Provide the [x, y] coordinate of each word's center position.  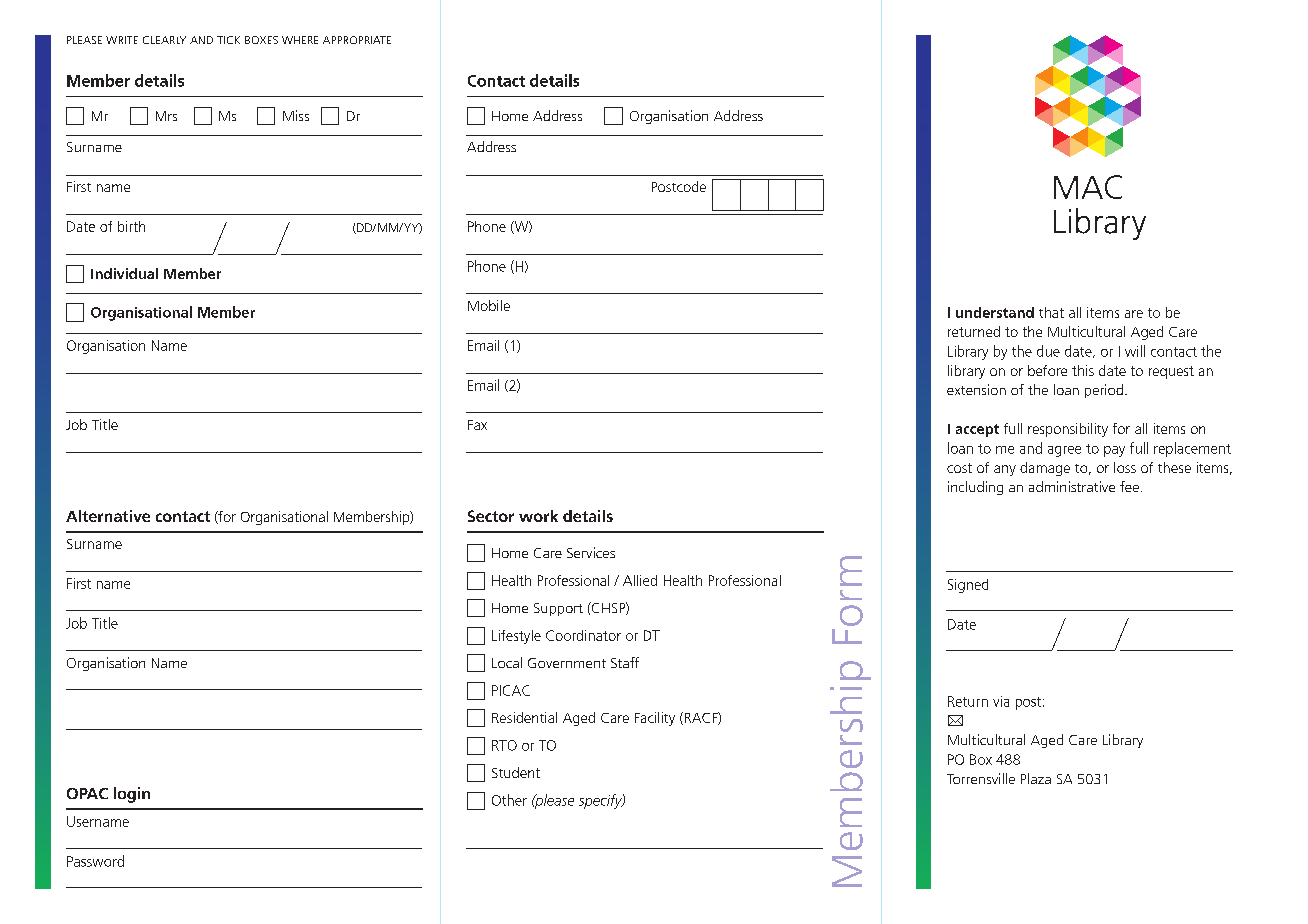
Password [95, 861]
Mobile [489, 305]
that [1051, 312]
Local [507, 662]
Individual [124, 273]
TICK [228, 40]
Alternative [108, 516]
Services [591, 552]
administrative [1072, 486]
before [1047, 370]
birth [131, 226]
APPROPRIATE [357, 40]
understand [995, 312]
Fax [477, 425]
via [1001, 701]
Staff [625, 662]
